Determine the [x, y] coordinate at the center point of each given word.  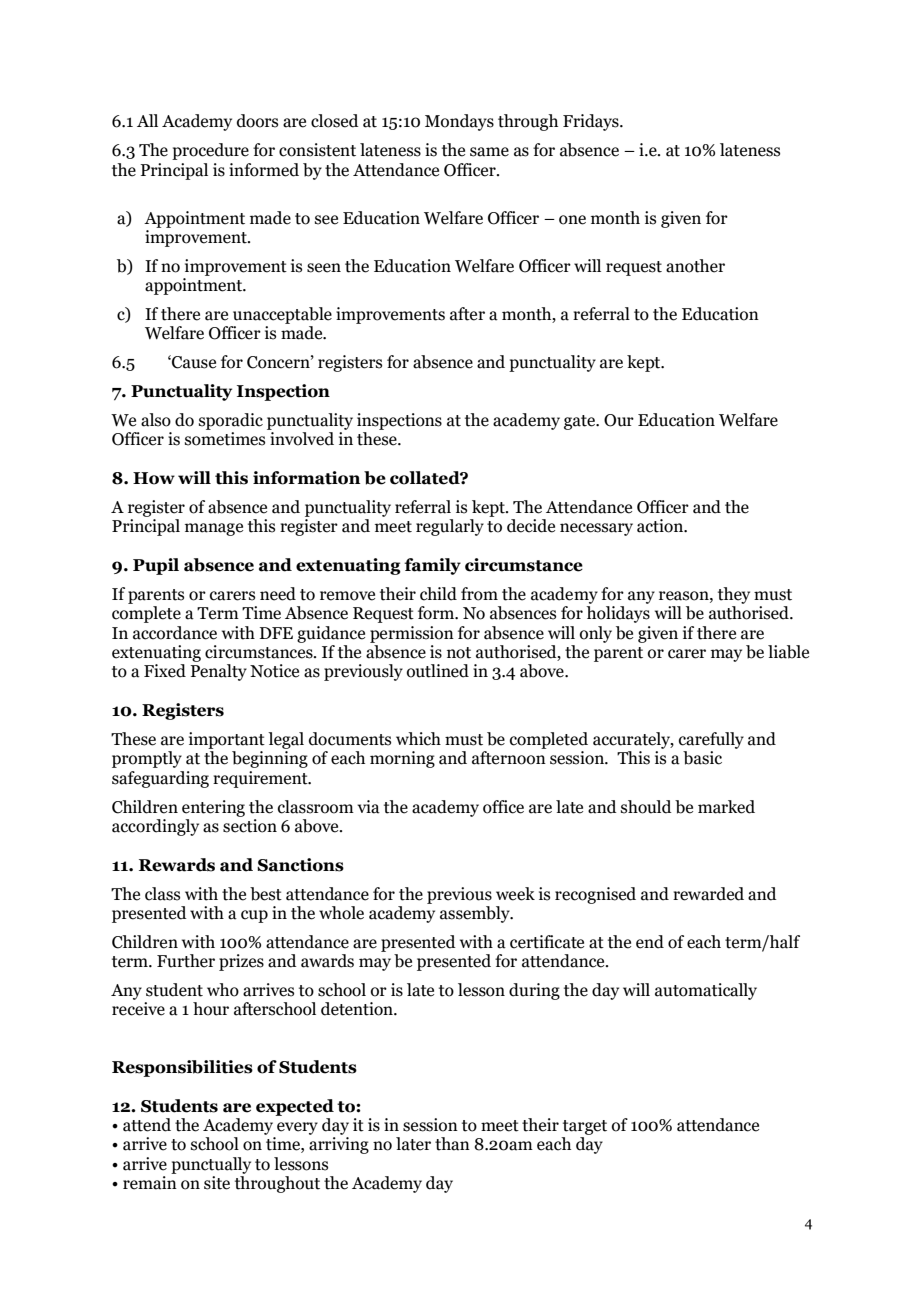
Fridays [592, 122]
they [734, 595]
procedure [210, 151]
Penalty [218, 672]
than [452, 1144]
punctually [211, 1165]
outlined [438, 671]
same [489, 152]
